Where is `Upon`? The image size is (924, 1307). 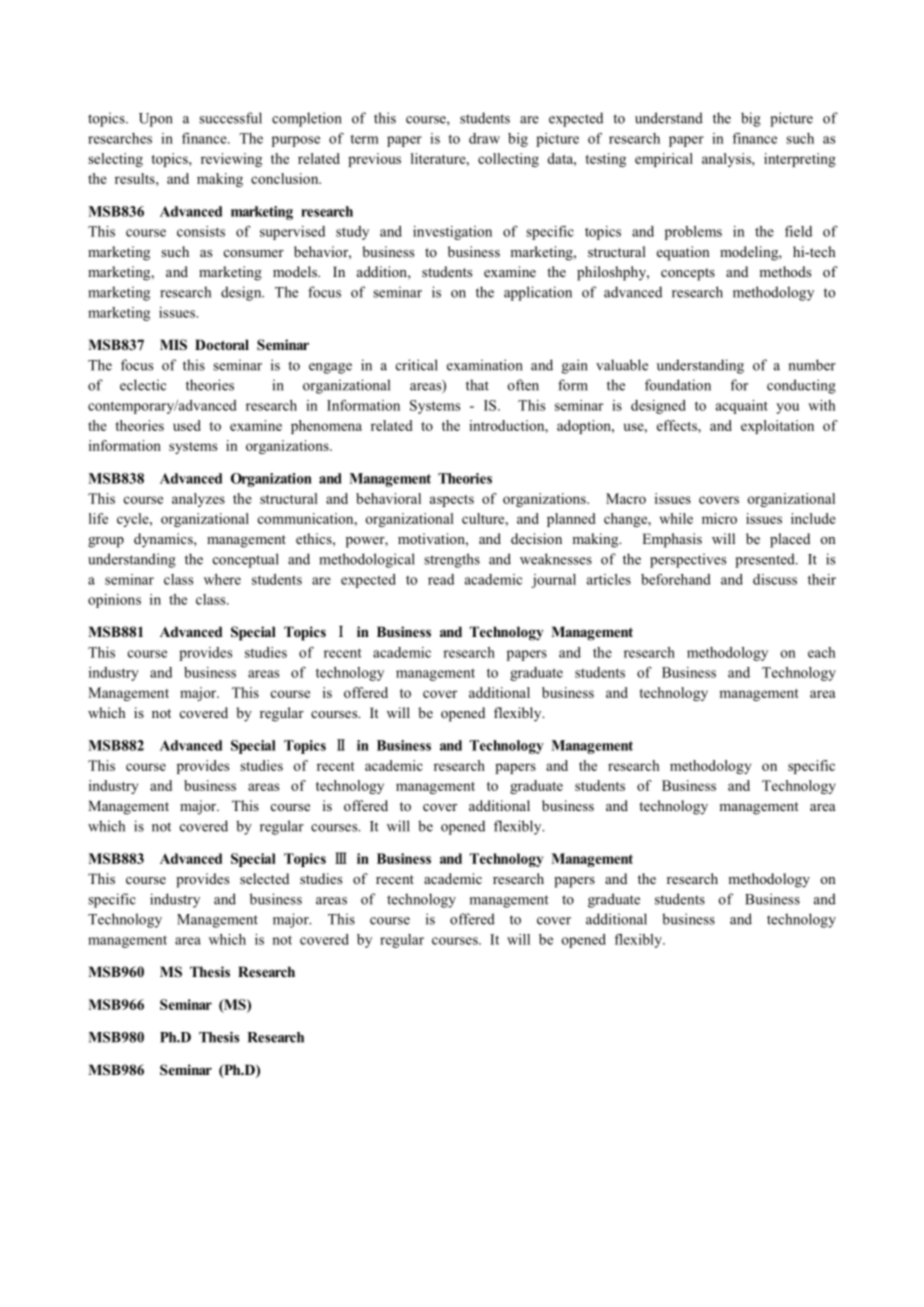
Upon is located at coordinates (156, 120).
